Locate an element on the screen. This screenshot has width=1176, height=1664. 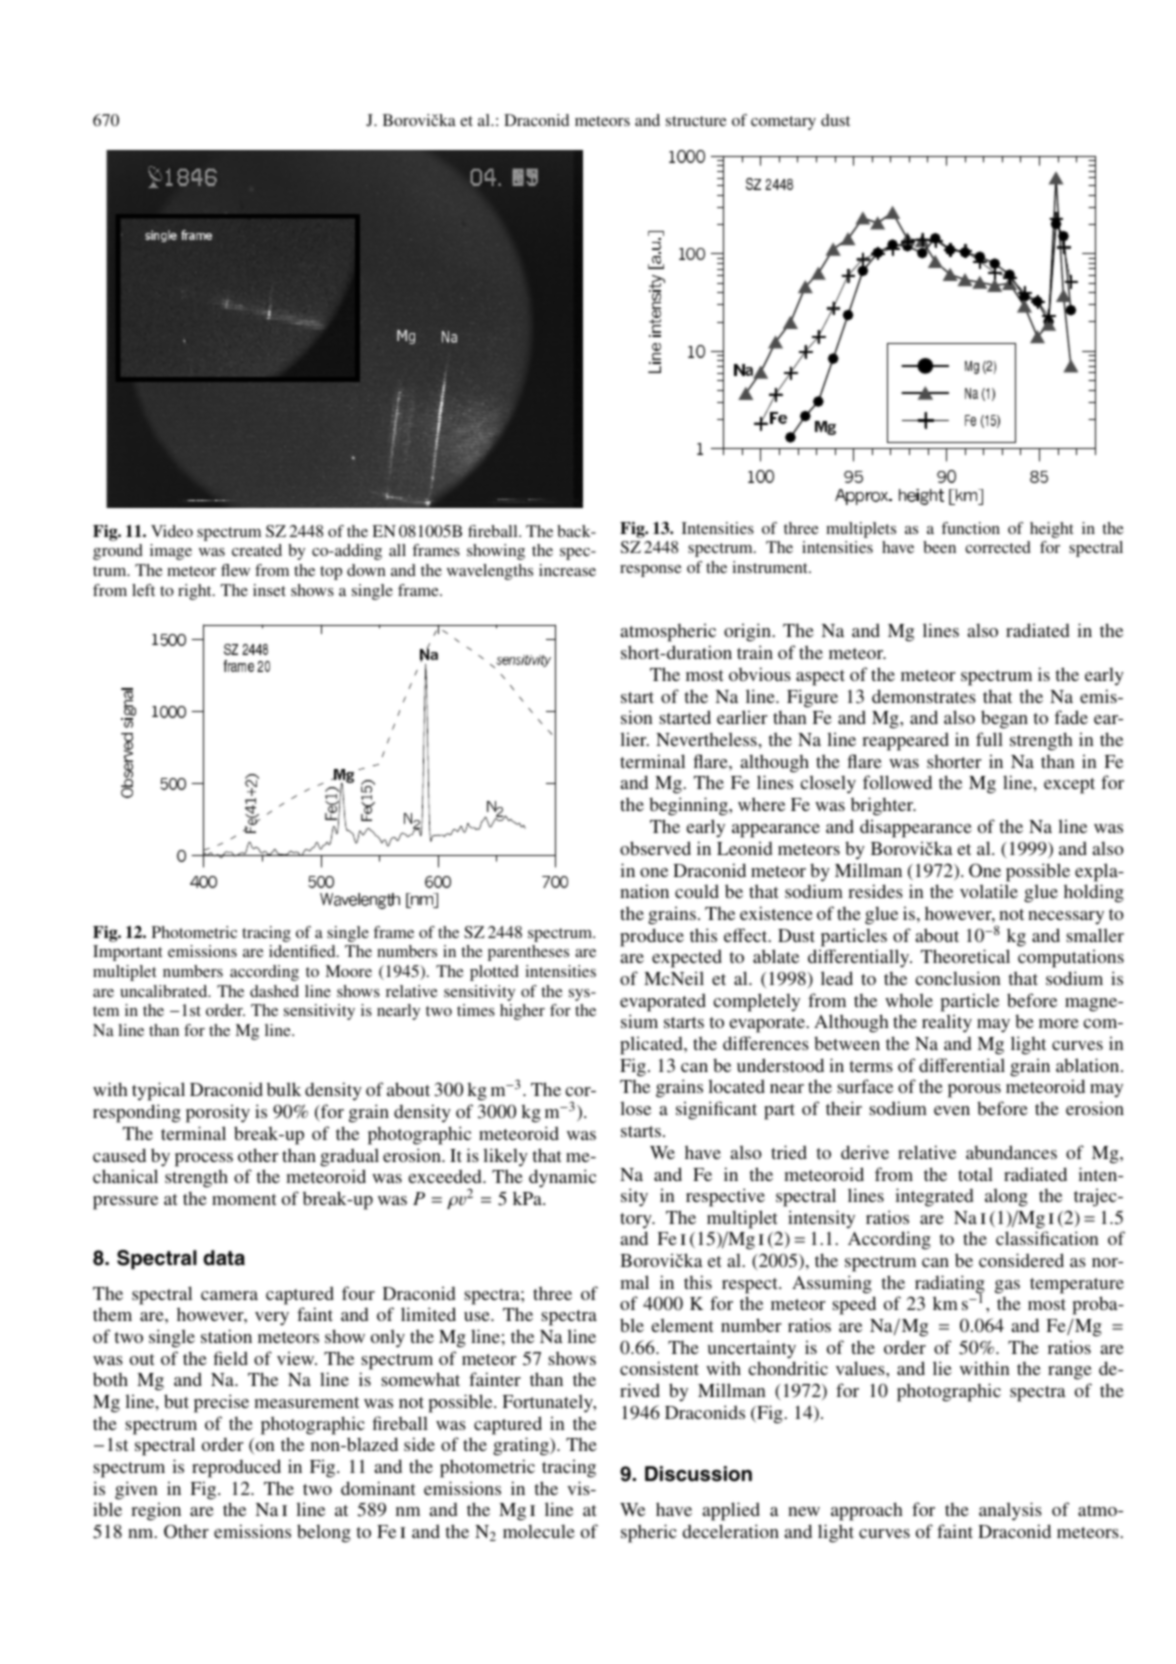
analysis is located at coordinates (1010, 1511).
